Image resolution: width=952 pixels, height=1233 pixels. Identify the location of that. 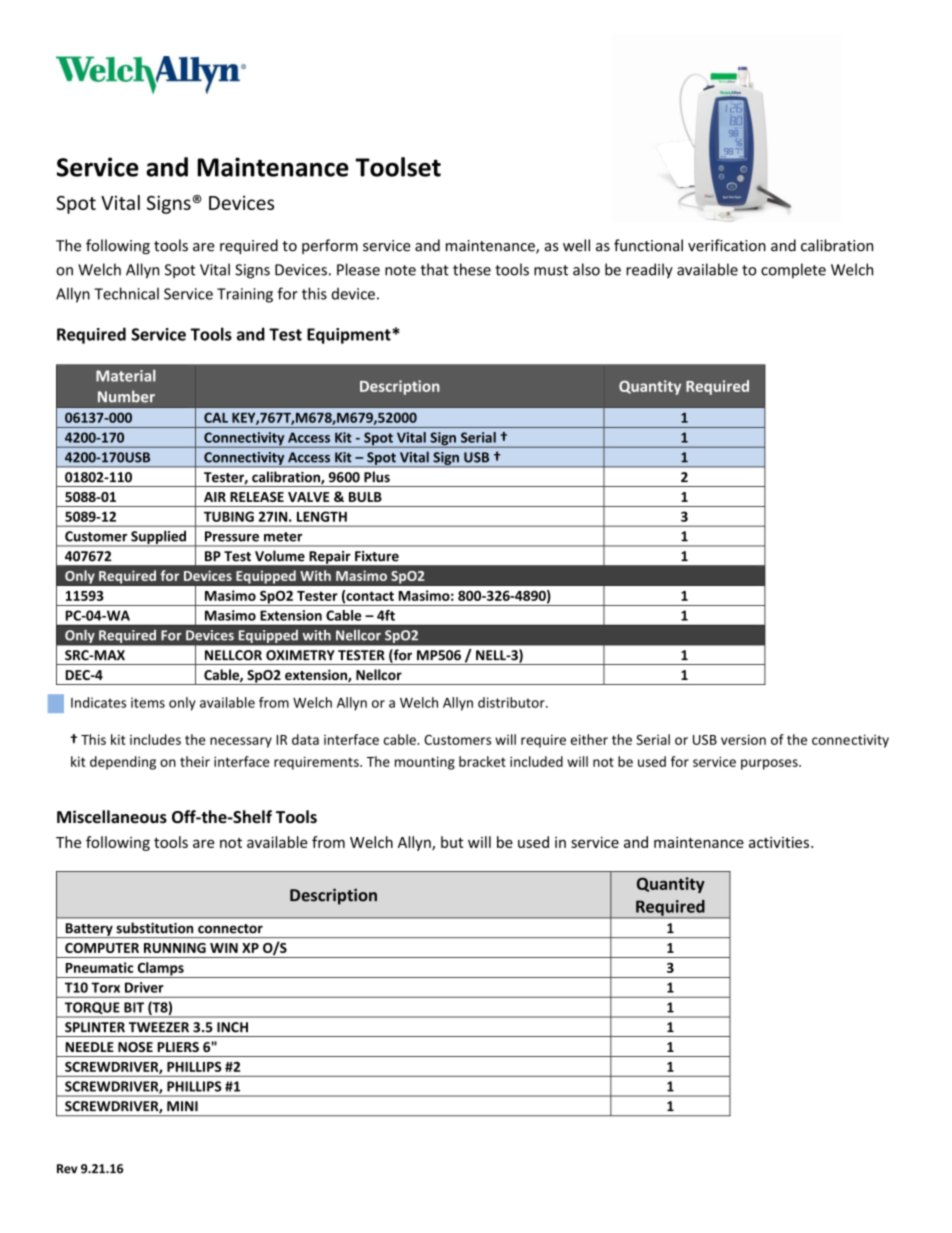
(434, 269).
